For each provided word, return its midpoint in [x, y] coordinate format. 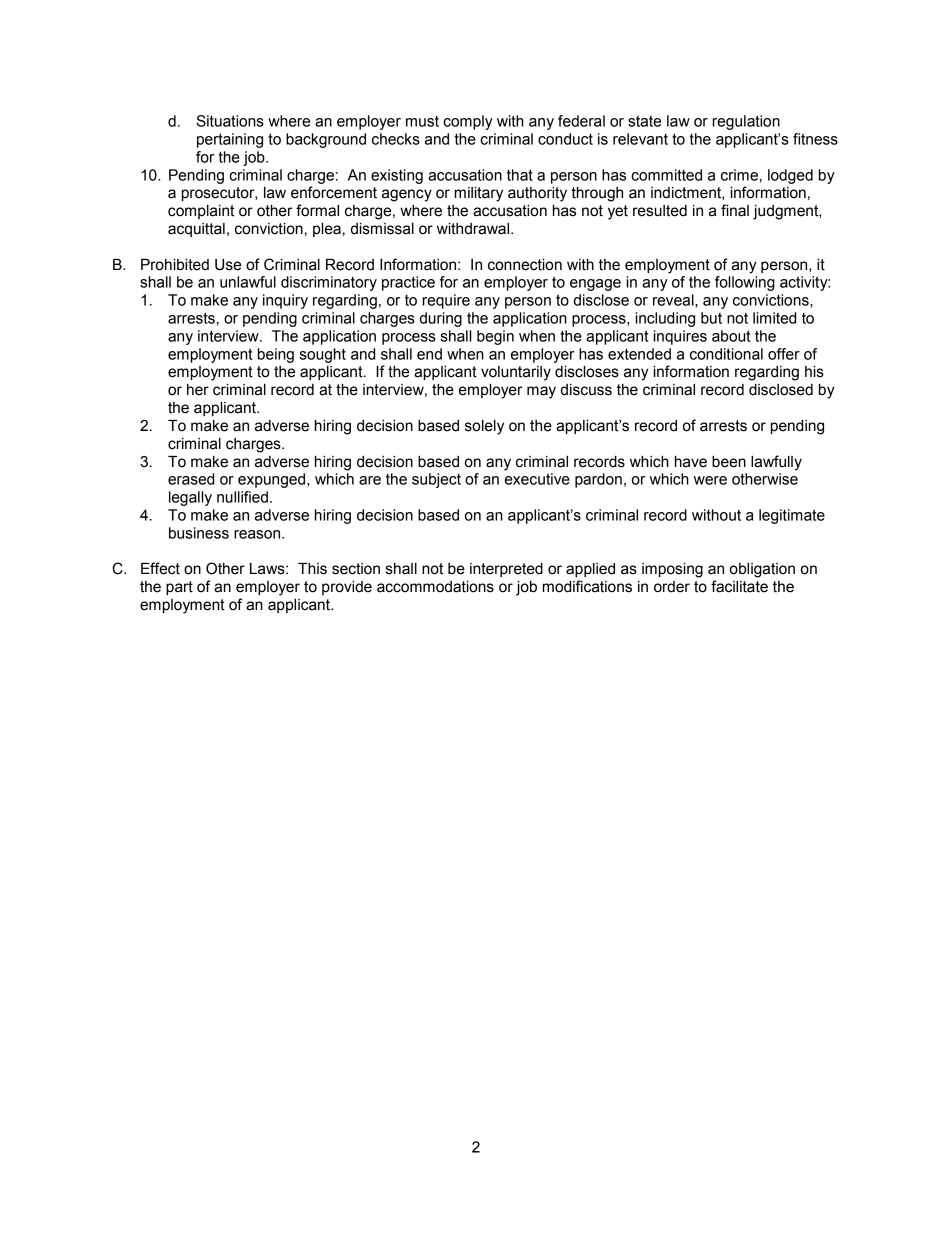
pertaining [230, 140]
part [179, 588]
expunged [271, 480]
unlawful [248, 282]
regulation [746, 122]
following [745, 283]
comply [468, 122]
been [729, 462]
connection [525, 265]
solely [484, 427]
